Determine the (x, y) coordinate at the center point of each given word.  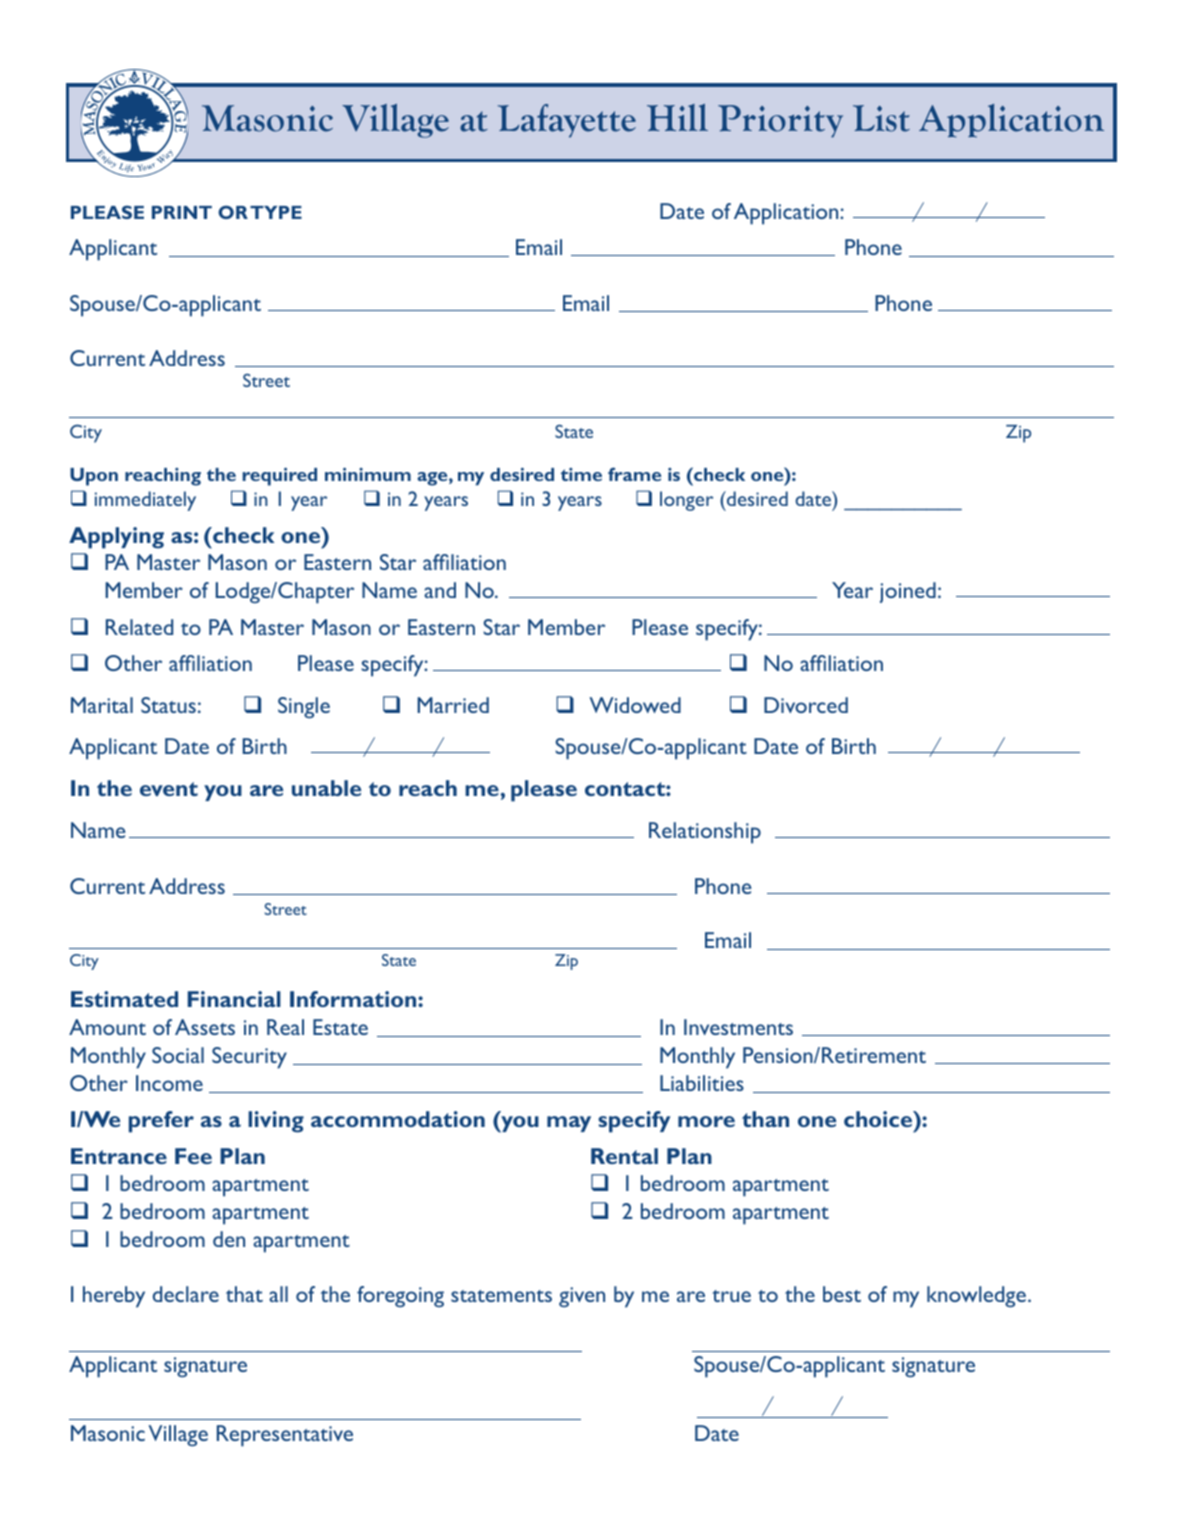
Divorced (806, 705)
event (169, 789)
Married (453, 705)
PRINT (182, 212)
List (881, 118)
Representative (285, 1436)
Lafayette (567, 121)
